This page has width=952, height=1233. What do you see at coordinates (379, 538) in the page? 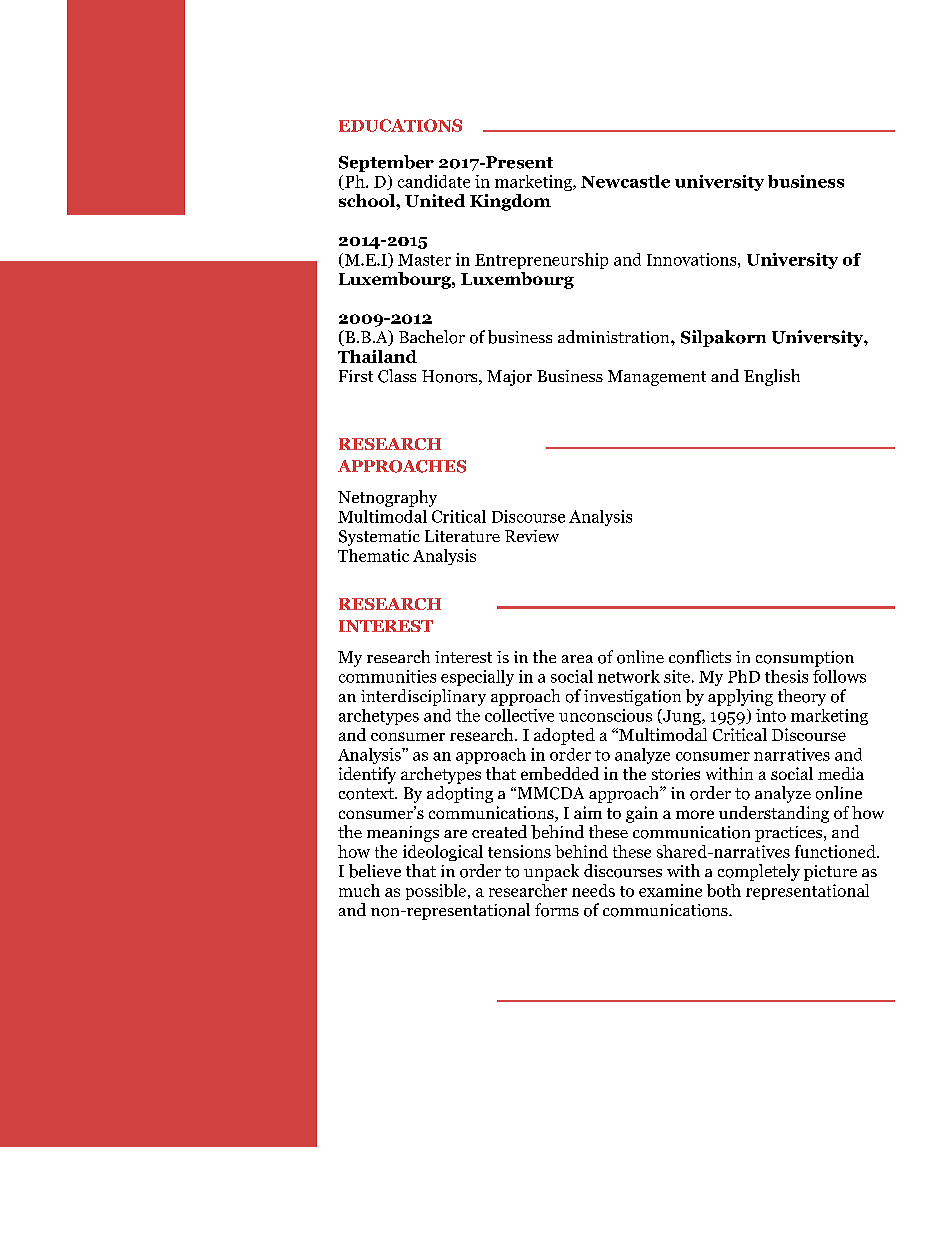
I see `Systematic` at bounding box center [379, 538].
